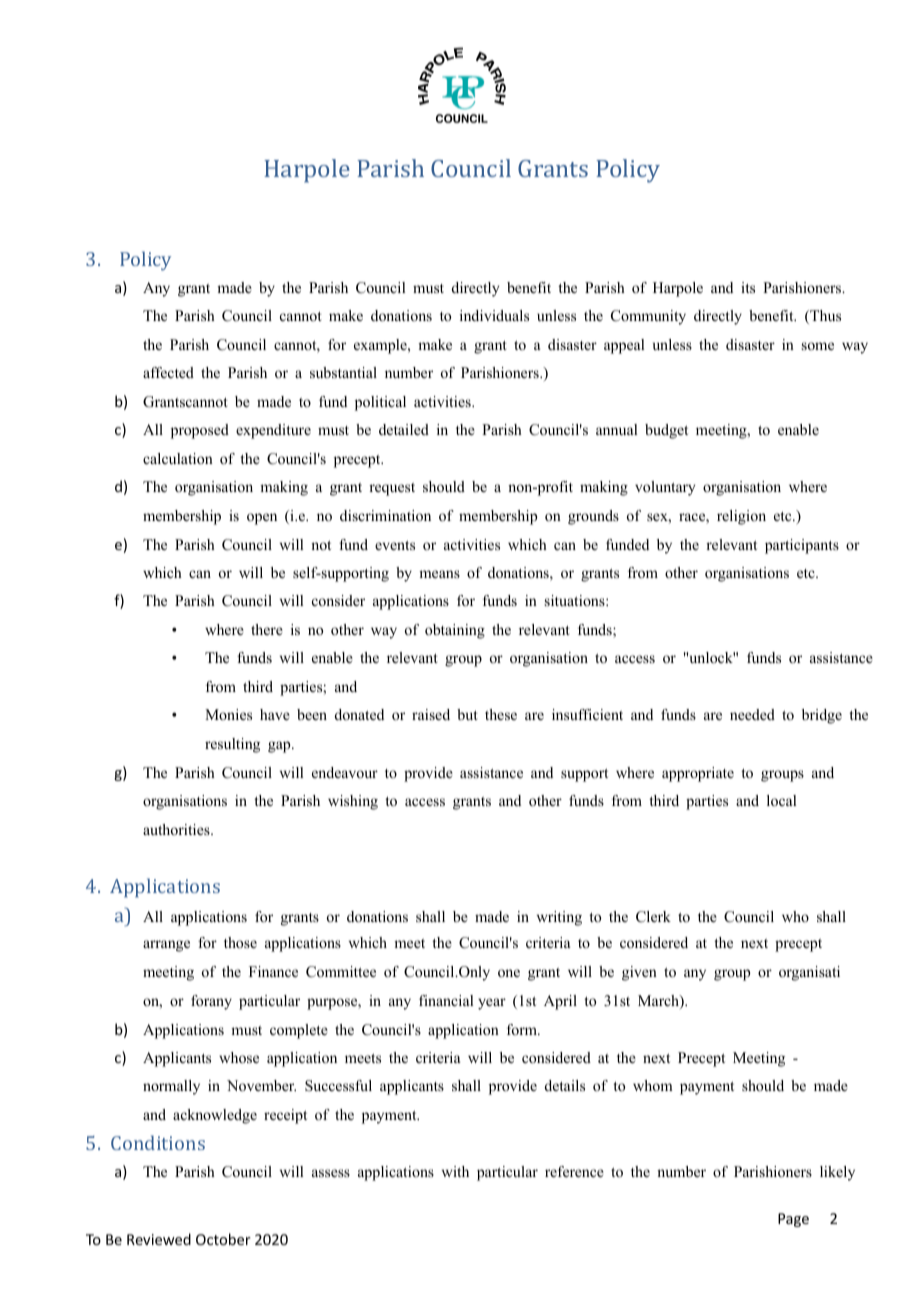 Image resolution: width=924 pixels, height=1302 pixels. I want to click on individuals, so click(494, 315).
